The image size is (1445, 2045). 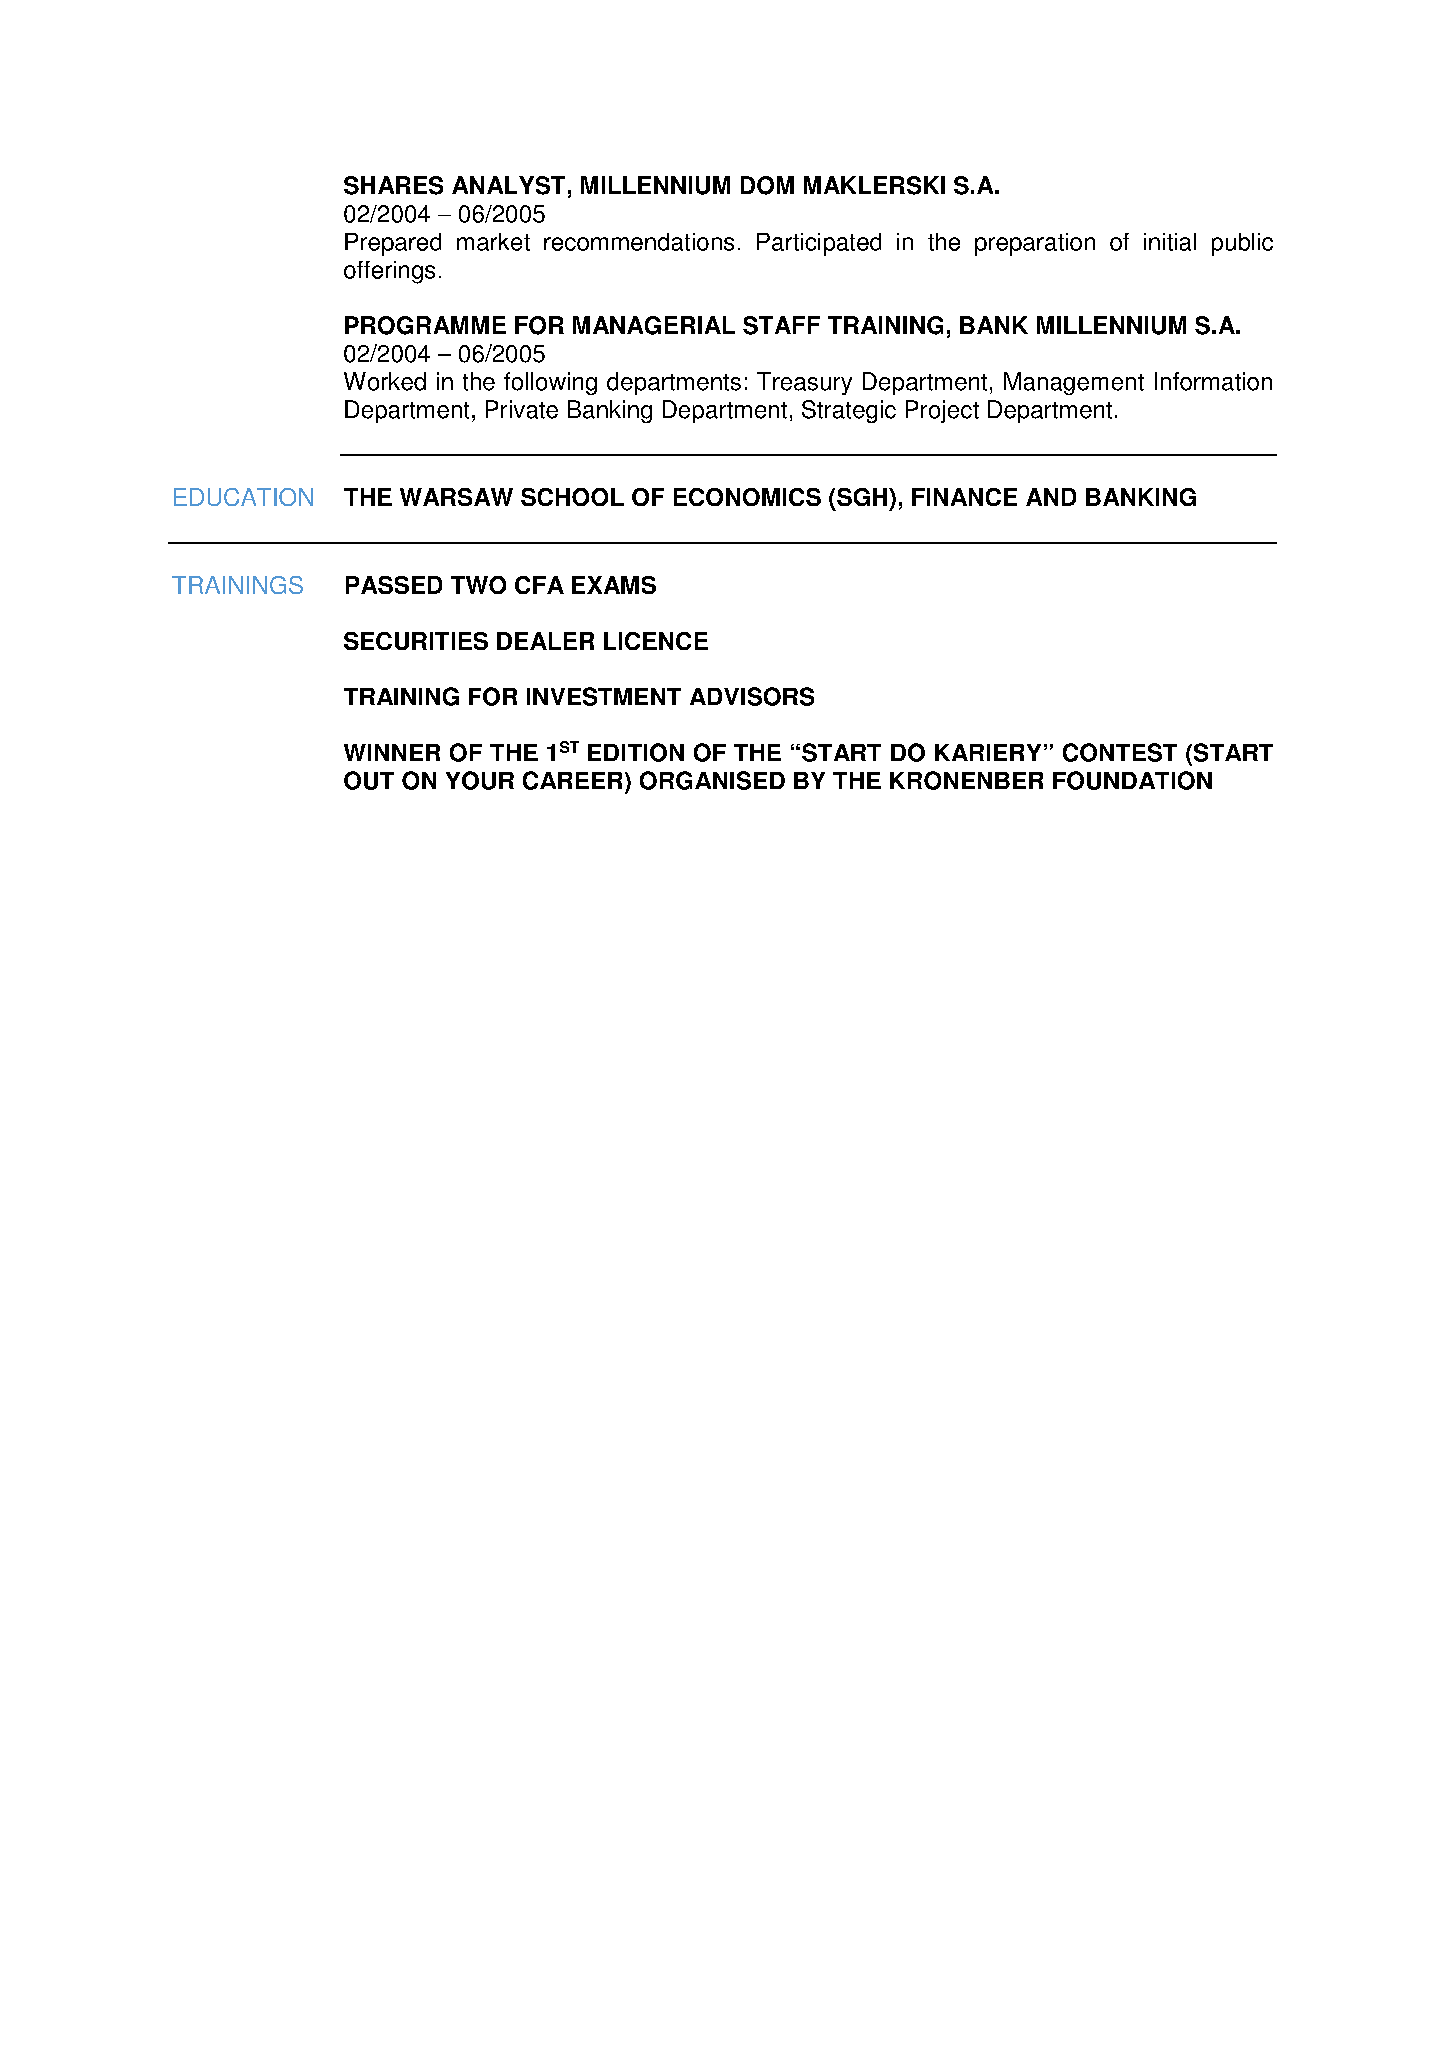 What do you see at coordinates (392, 752) in the screenshot?
I see `WINNER` at bounding box center [392, 752].
